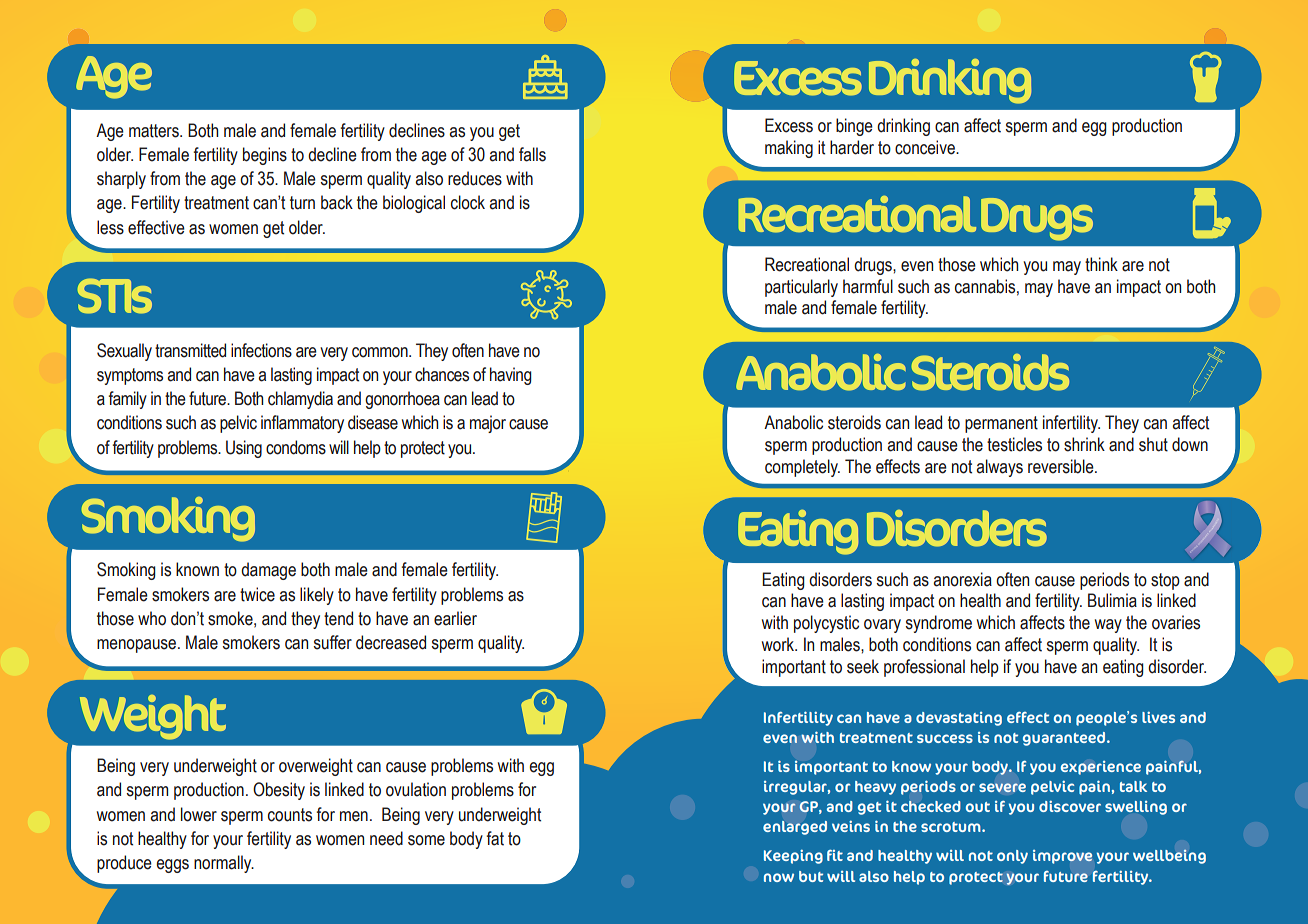  What do you see at coordinates (1001, 424) in the document?
I see `permanent` at bounding box center [1001, 424].
